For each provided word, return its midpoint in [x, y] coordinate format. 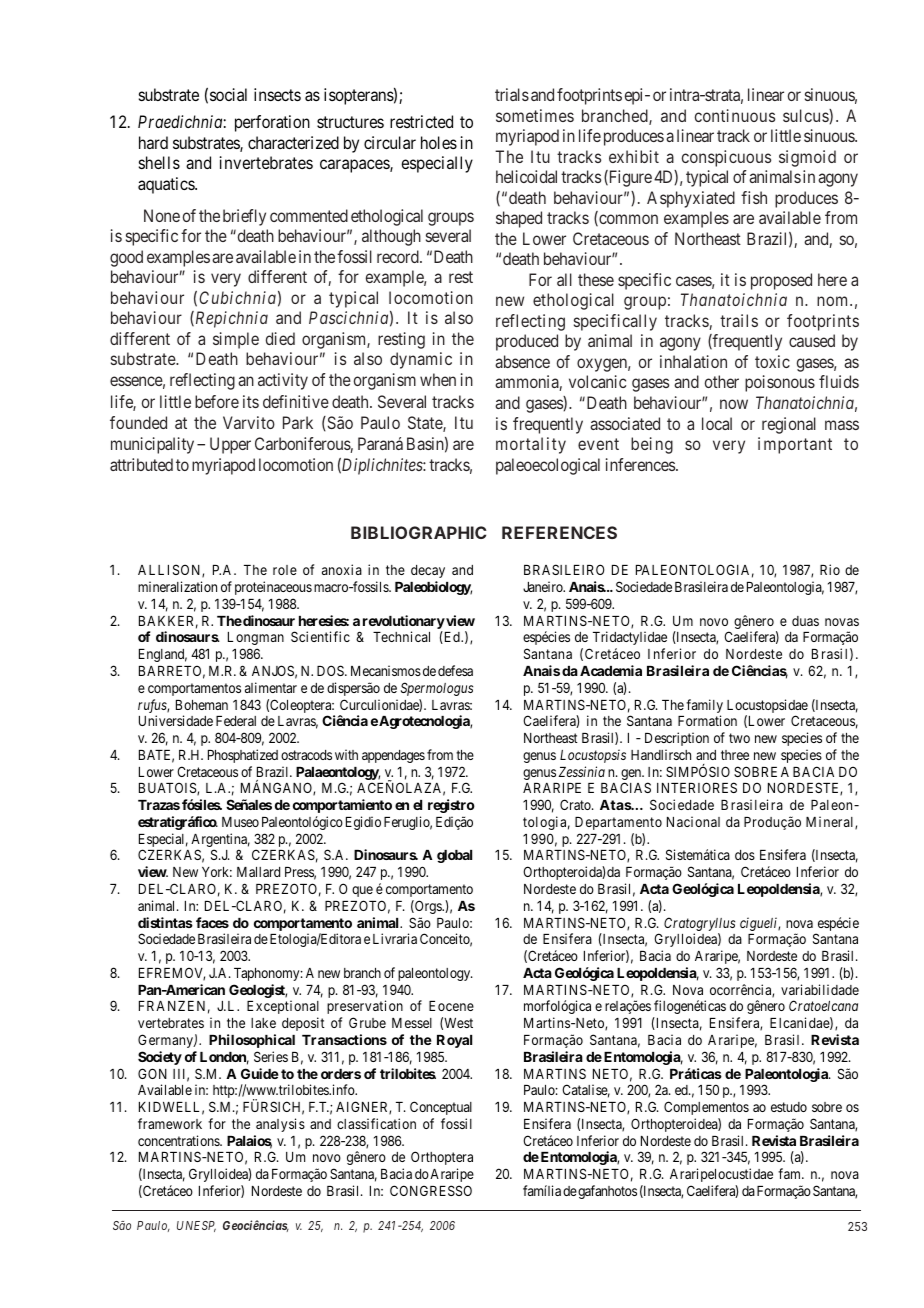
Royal [454, 1041]
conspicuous [726, 158]
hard [153, 142]
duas [805, 621]
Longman [256, 638]
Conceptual [441, 1108]
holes [439, 142]
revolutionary [404, 622]
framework [170, 1123]
